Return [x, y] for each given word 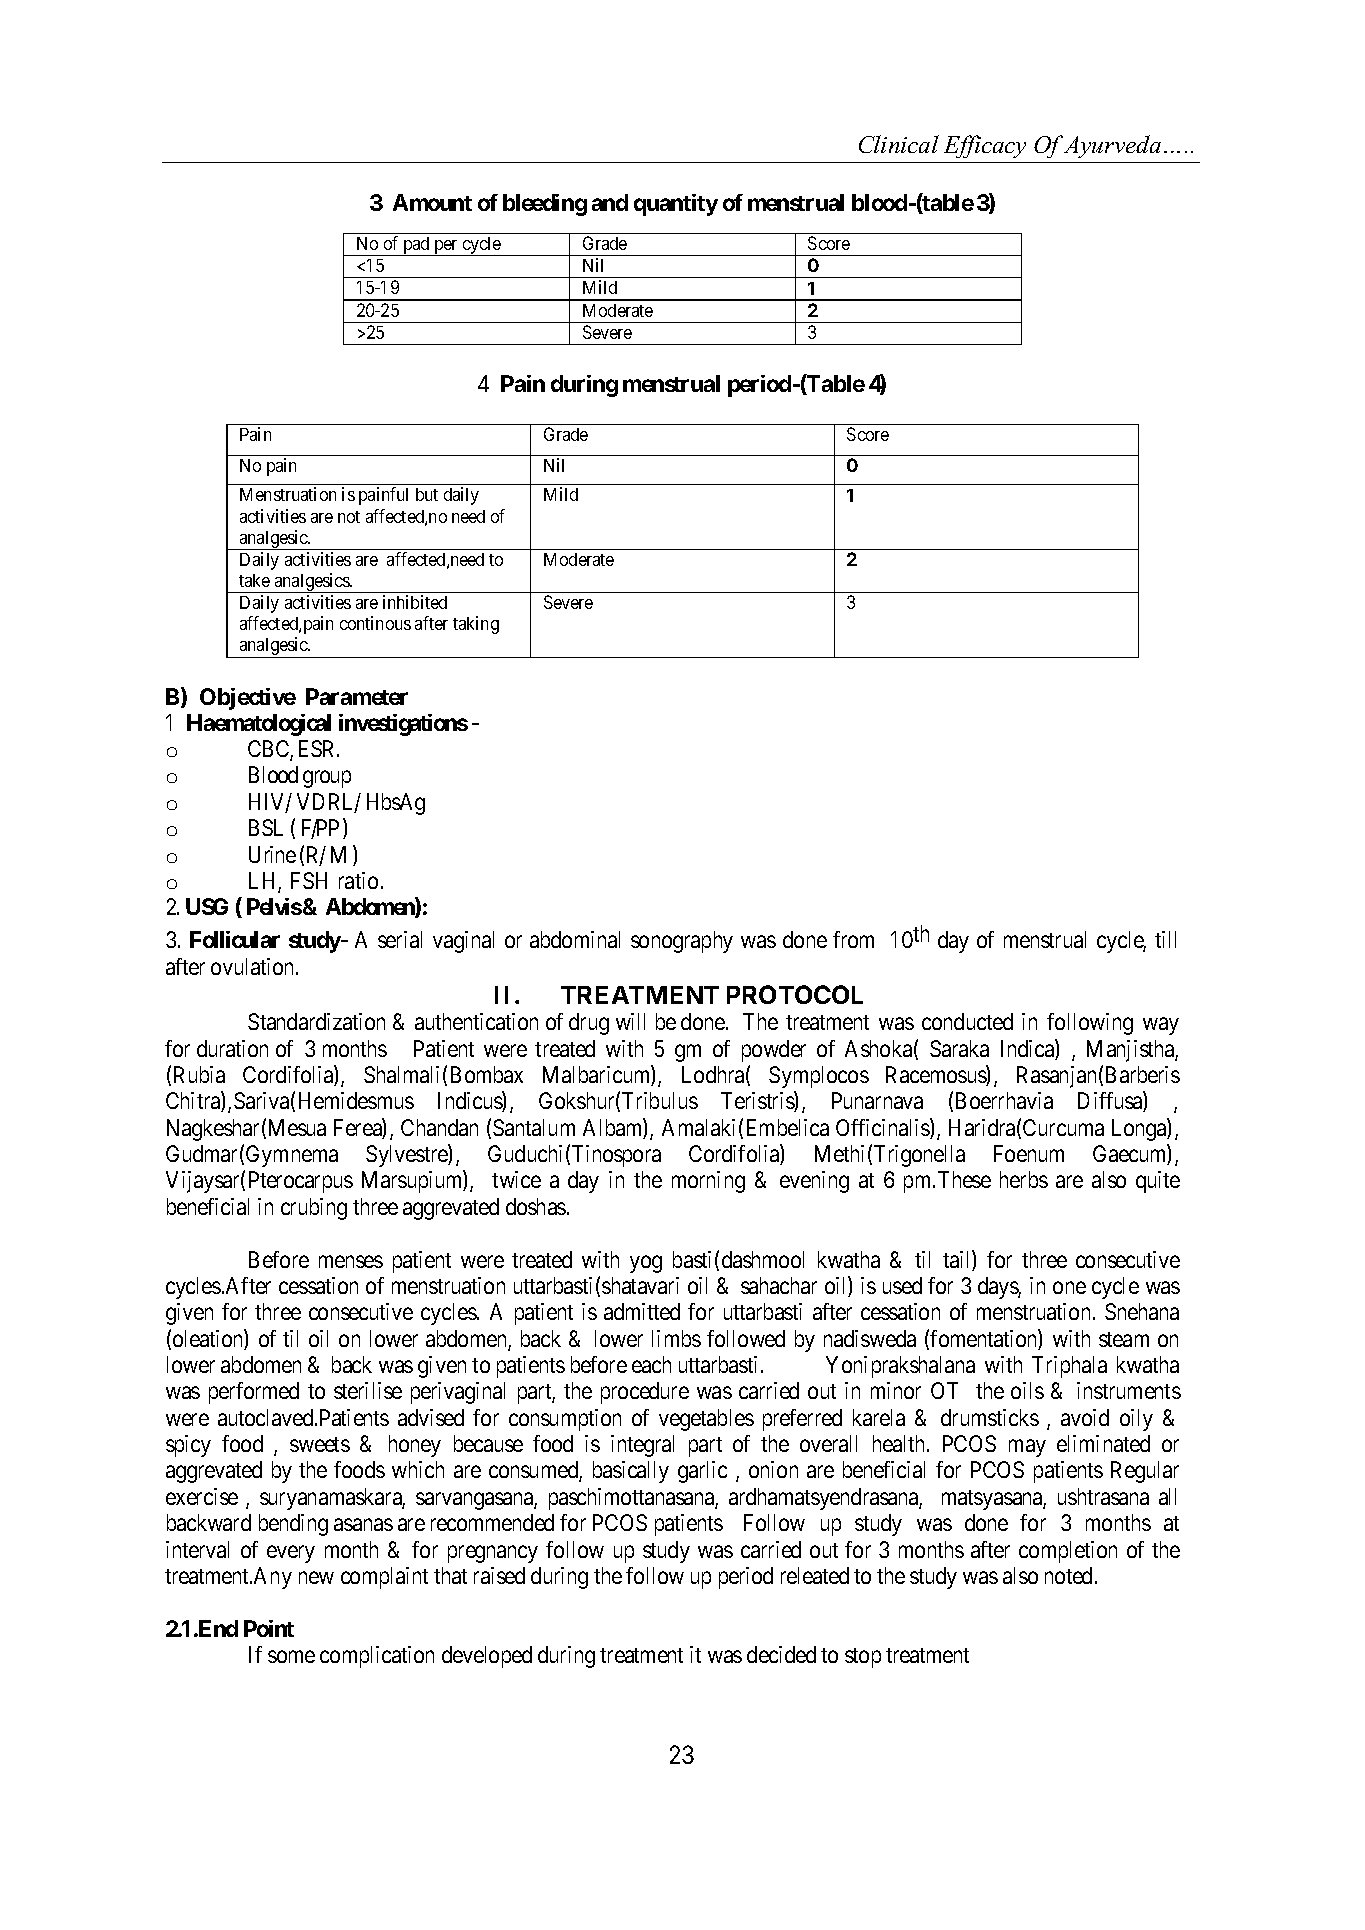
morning [708, 1182]
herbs [1024, 1179]
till [1165, 939]
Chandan [439, 1127]
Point [269, 1628]
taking [476, 625]
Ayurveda [1111, 146]
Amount [432, 202]
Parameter [357, 696]
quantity [676, 205]
